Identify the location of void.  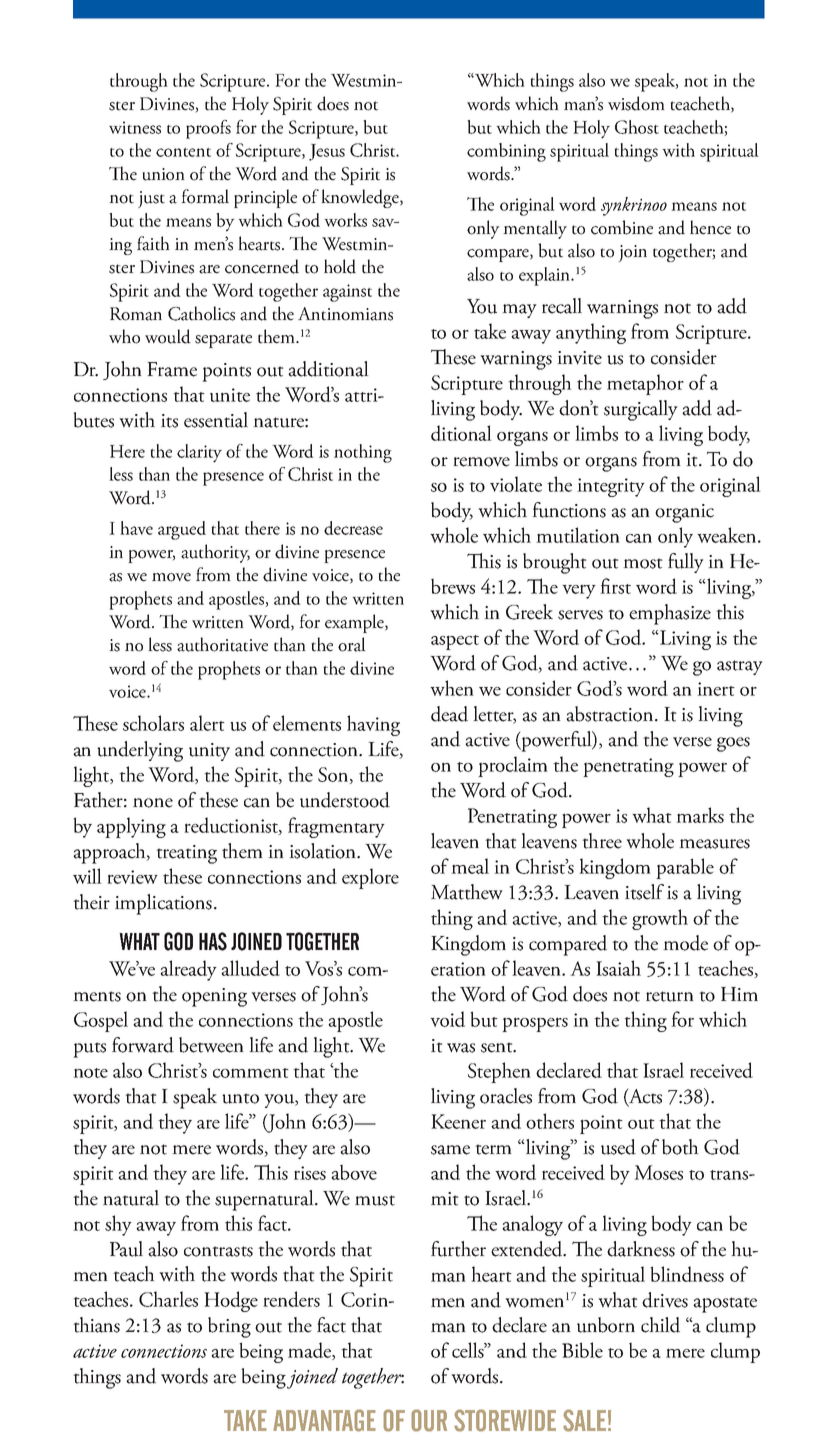
(447, 1019).
